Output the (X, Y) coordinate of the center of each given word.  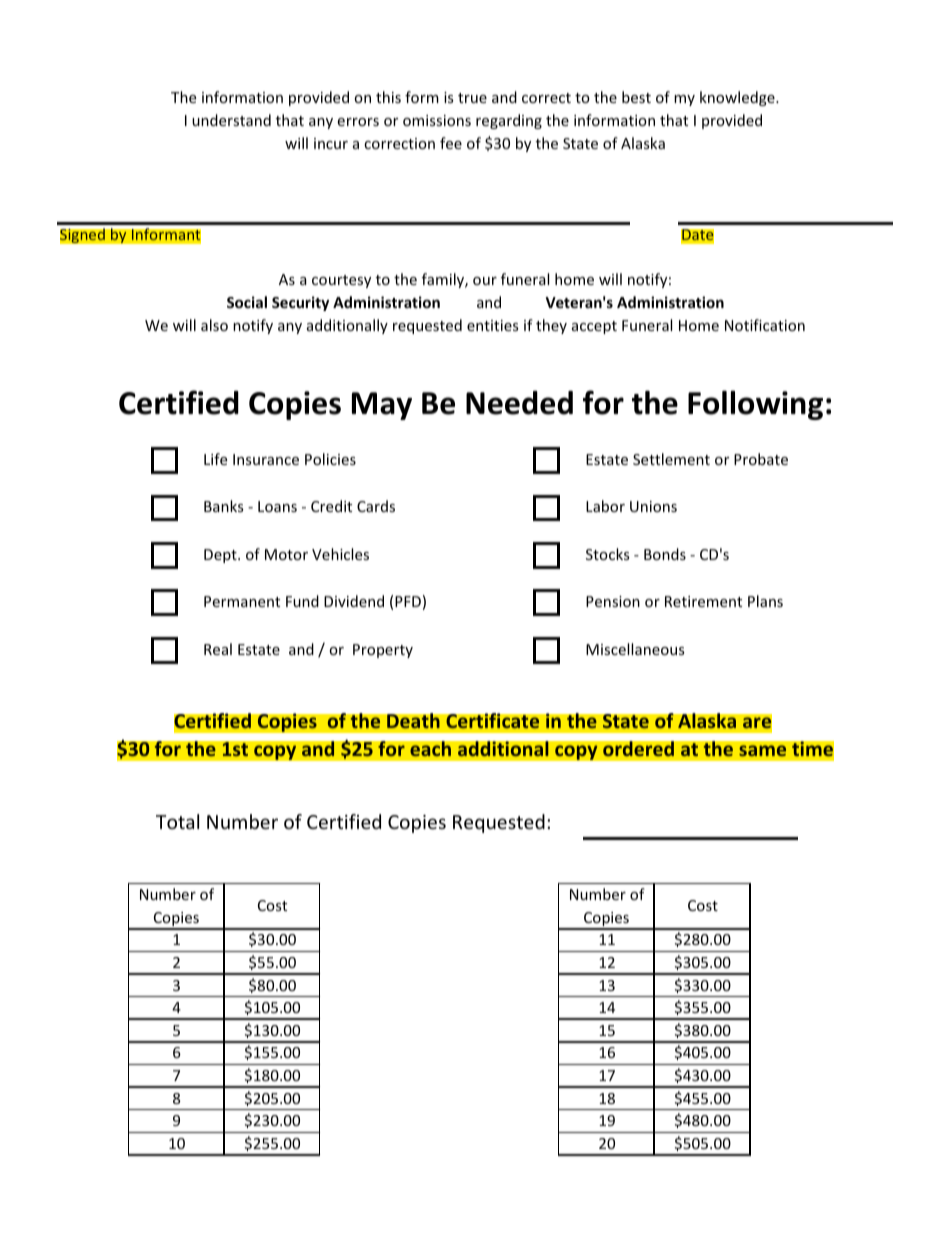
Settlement (671, 459)
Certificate (493, 721)
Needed (519, 403)
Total (177, 821)
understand (231, 120)
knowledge (738, 98)
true (472, 98)
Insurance (266, 459)
